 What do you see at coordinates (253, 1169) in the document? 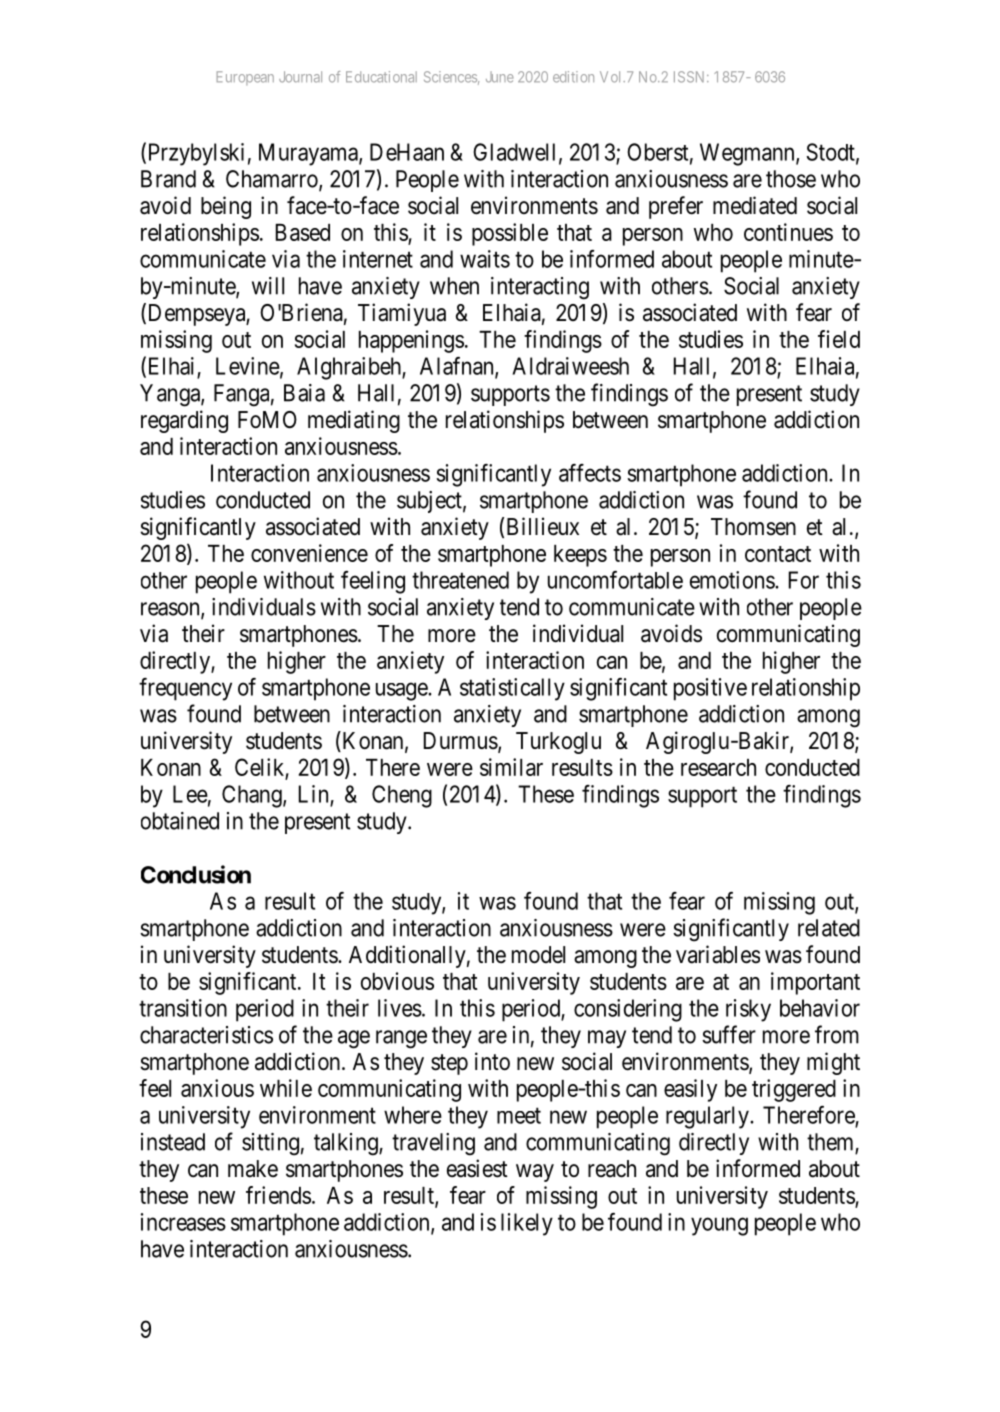
I see `make` at bounding box center [253, 1169].
